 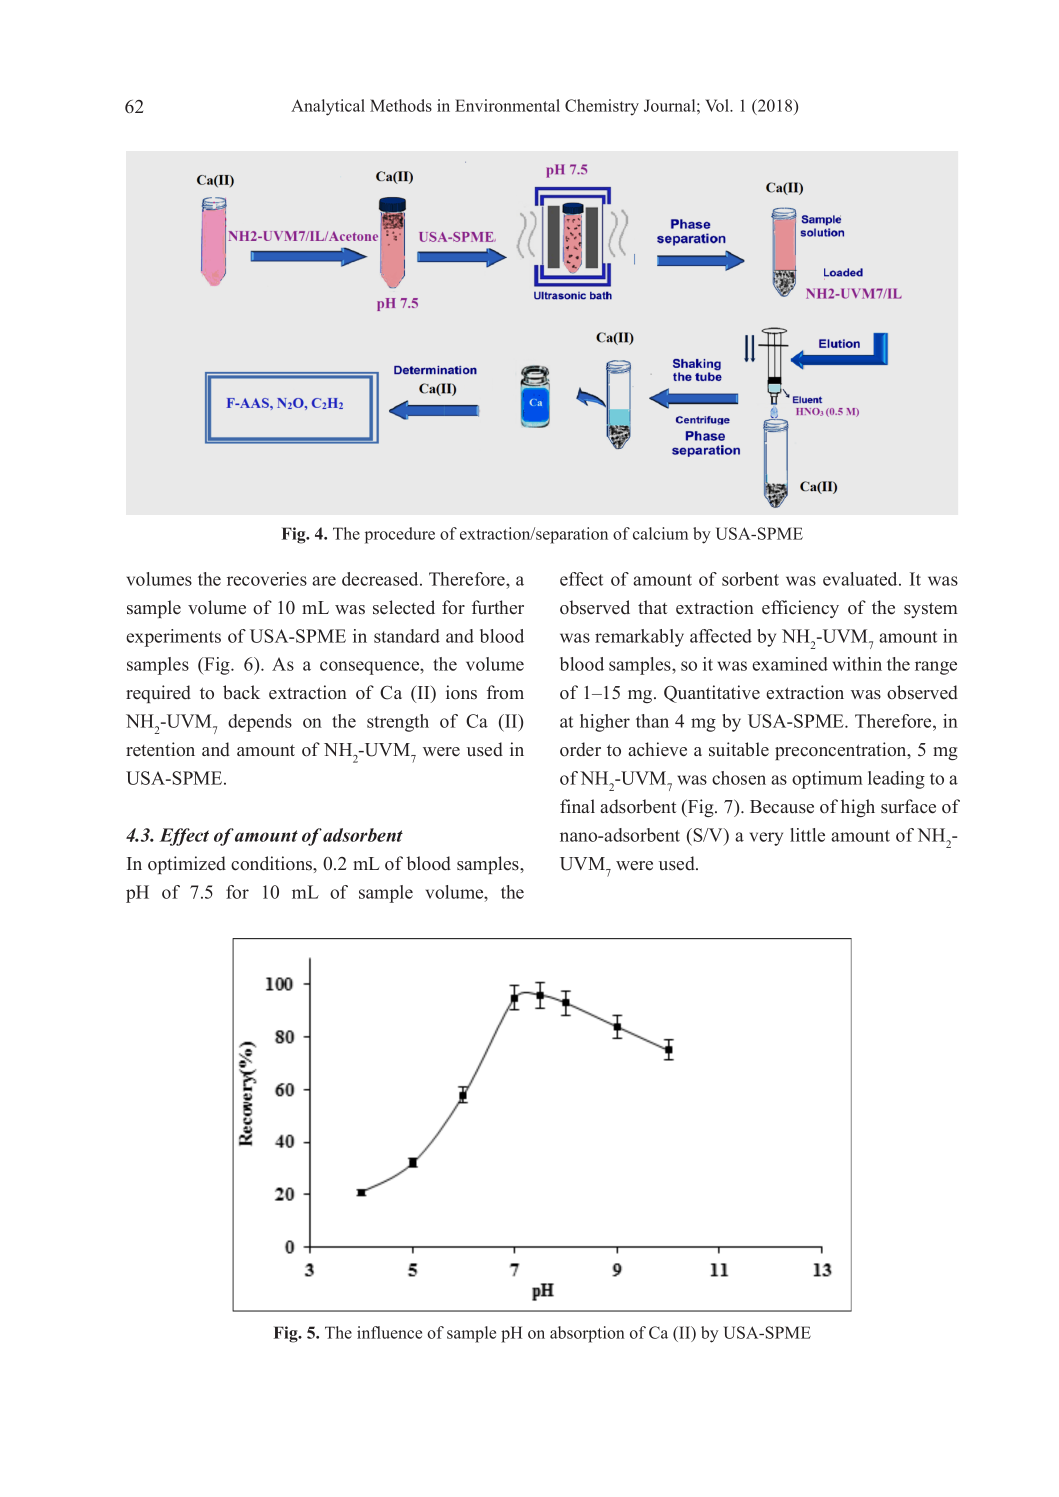 What do you see at coordinates (267, 579) in the screenshot?
I see `recoveries` at bounding box center [267, 579].
